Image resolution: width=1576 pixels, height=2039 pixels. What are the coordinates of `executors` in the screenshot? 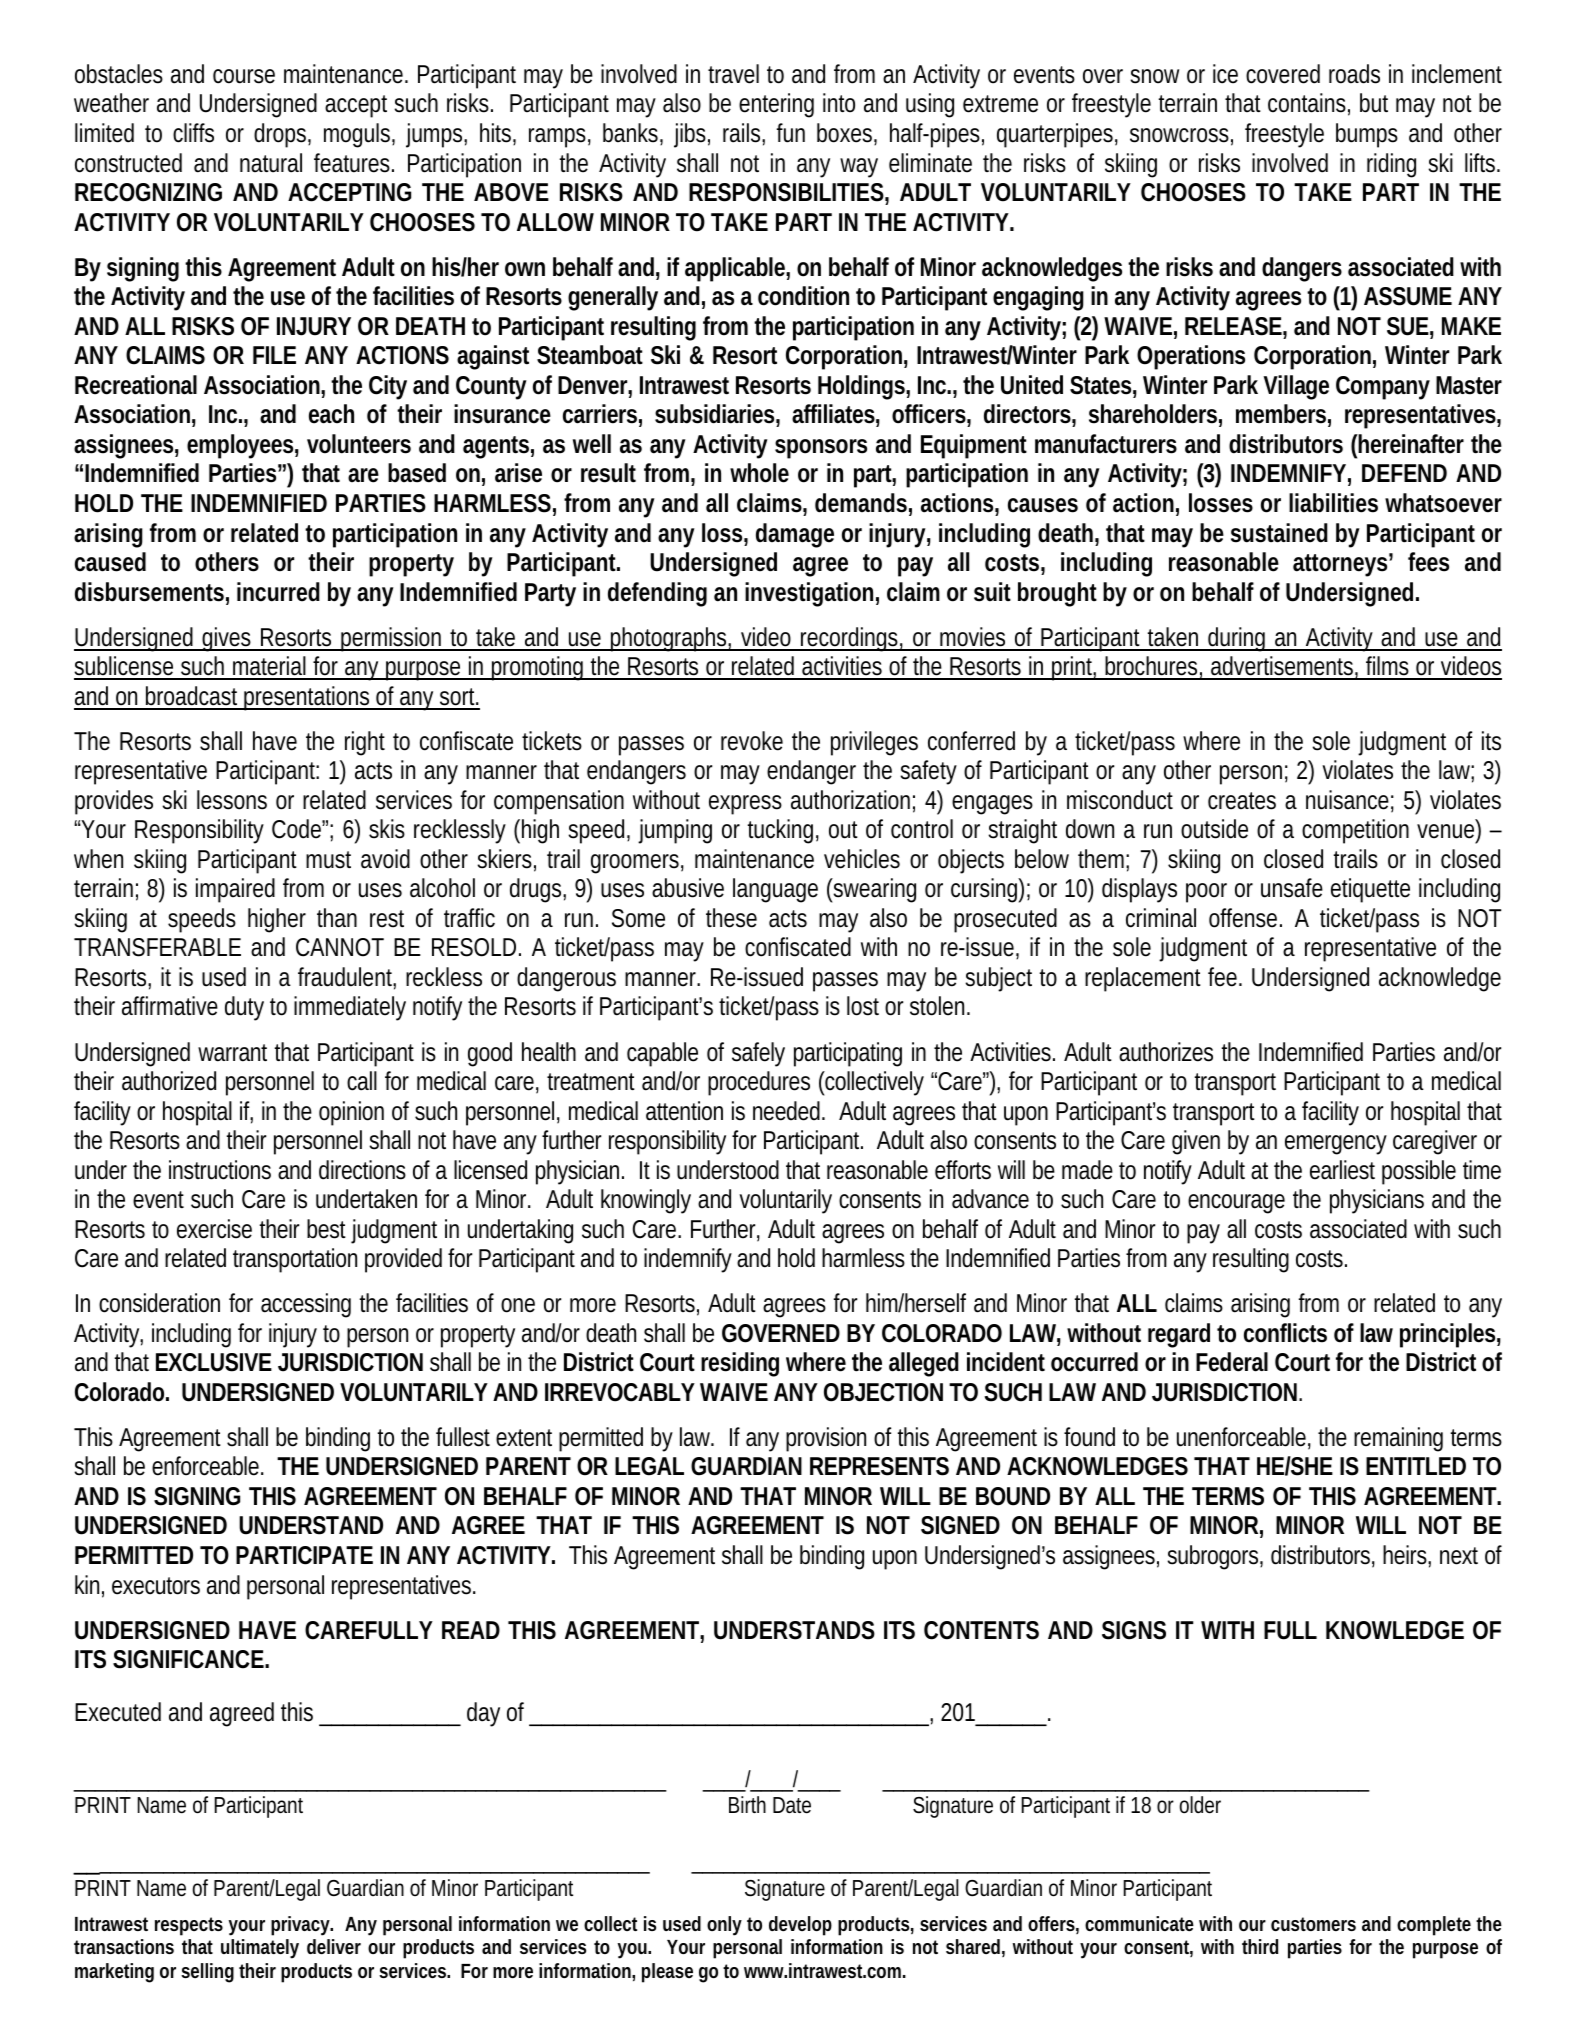 It's located at (156, 1586).
